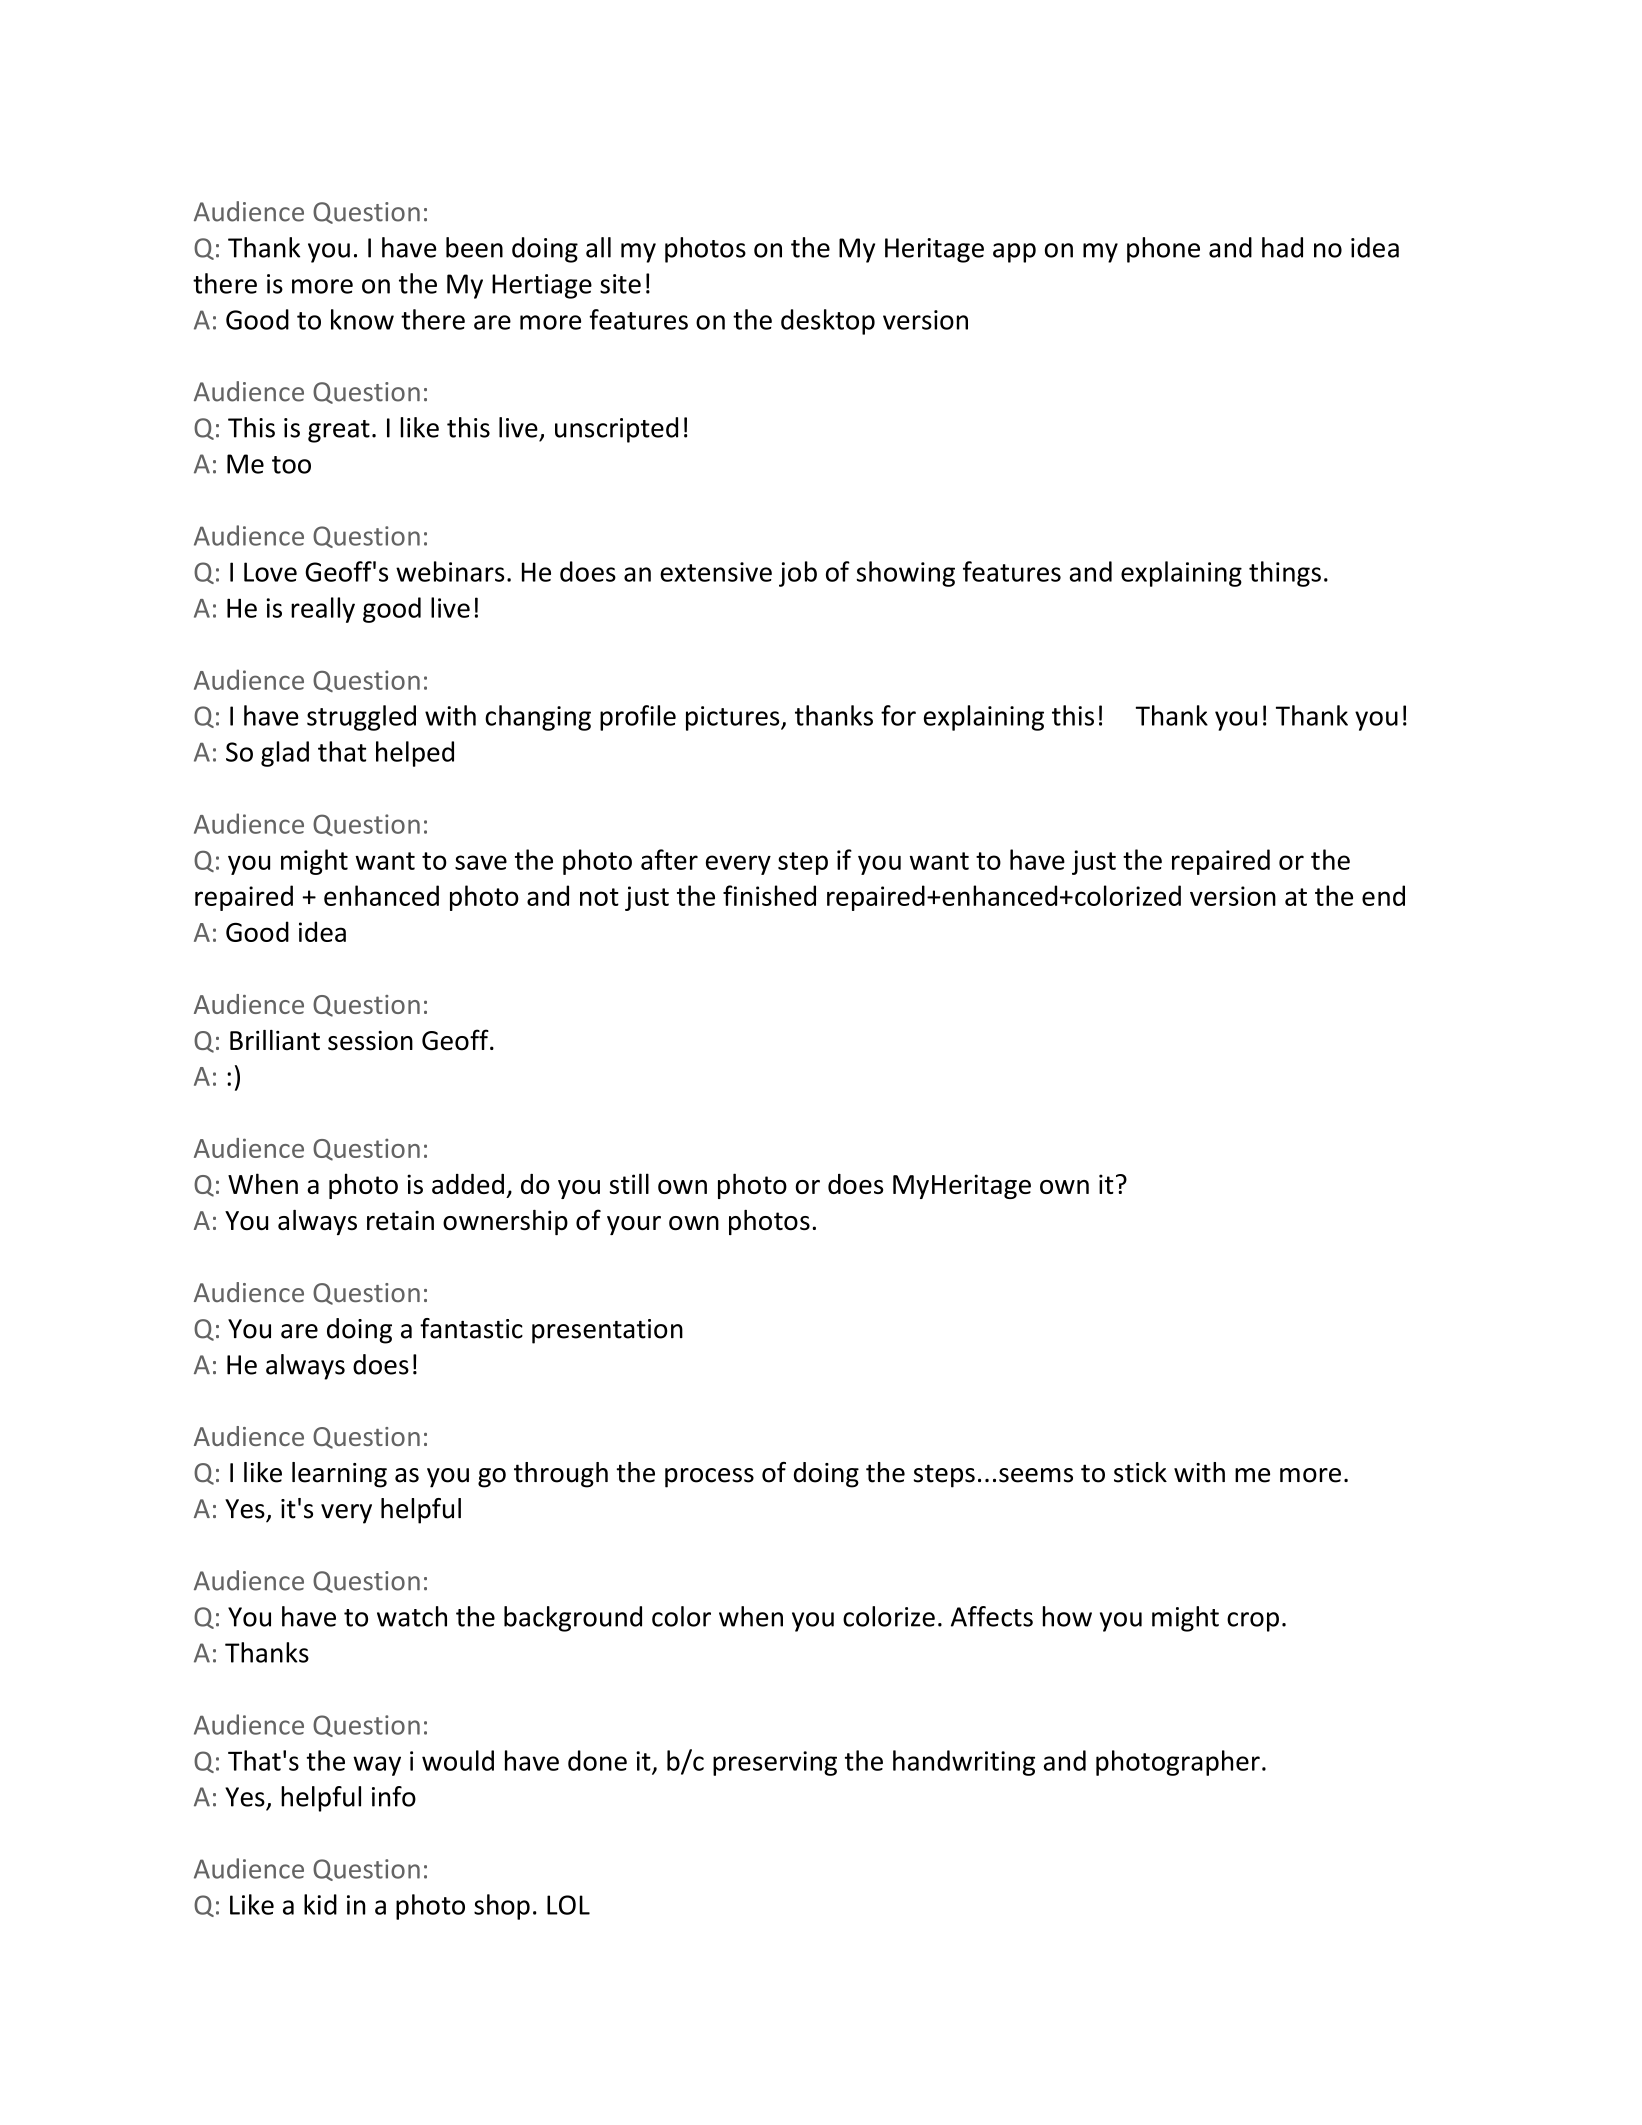  I want to click on handwriting, so click(964, 1763).
